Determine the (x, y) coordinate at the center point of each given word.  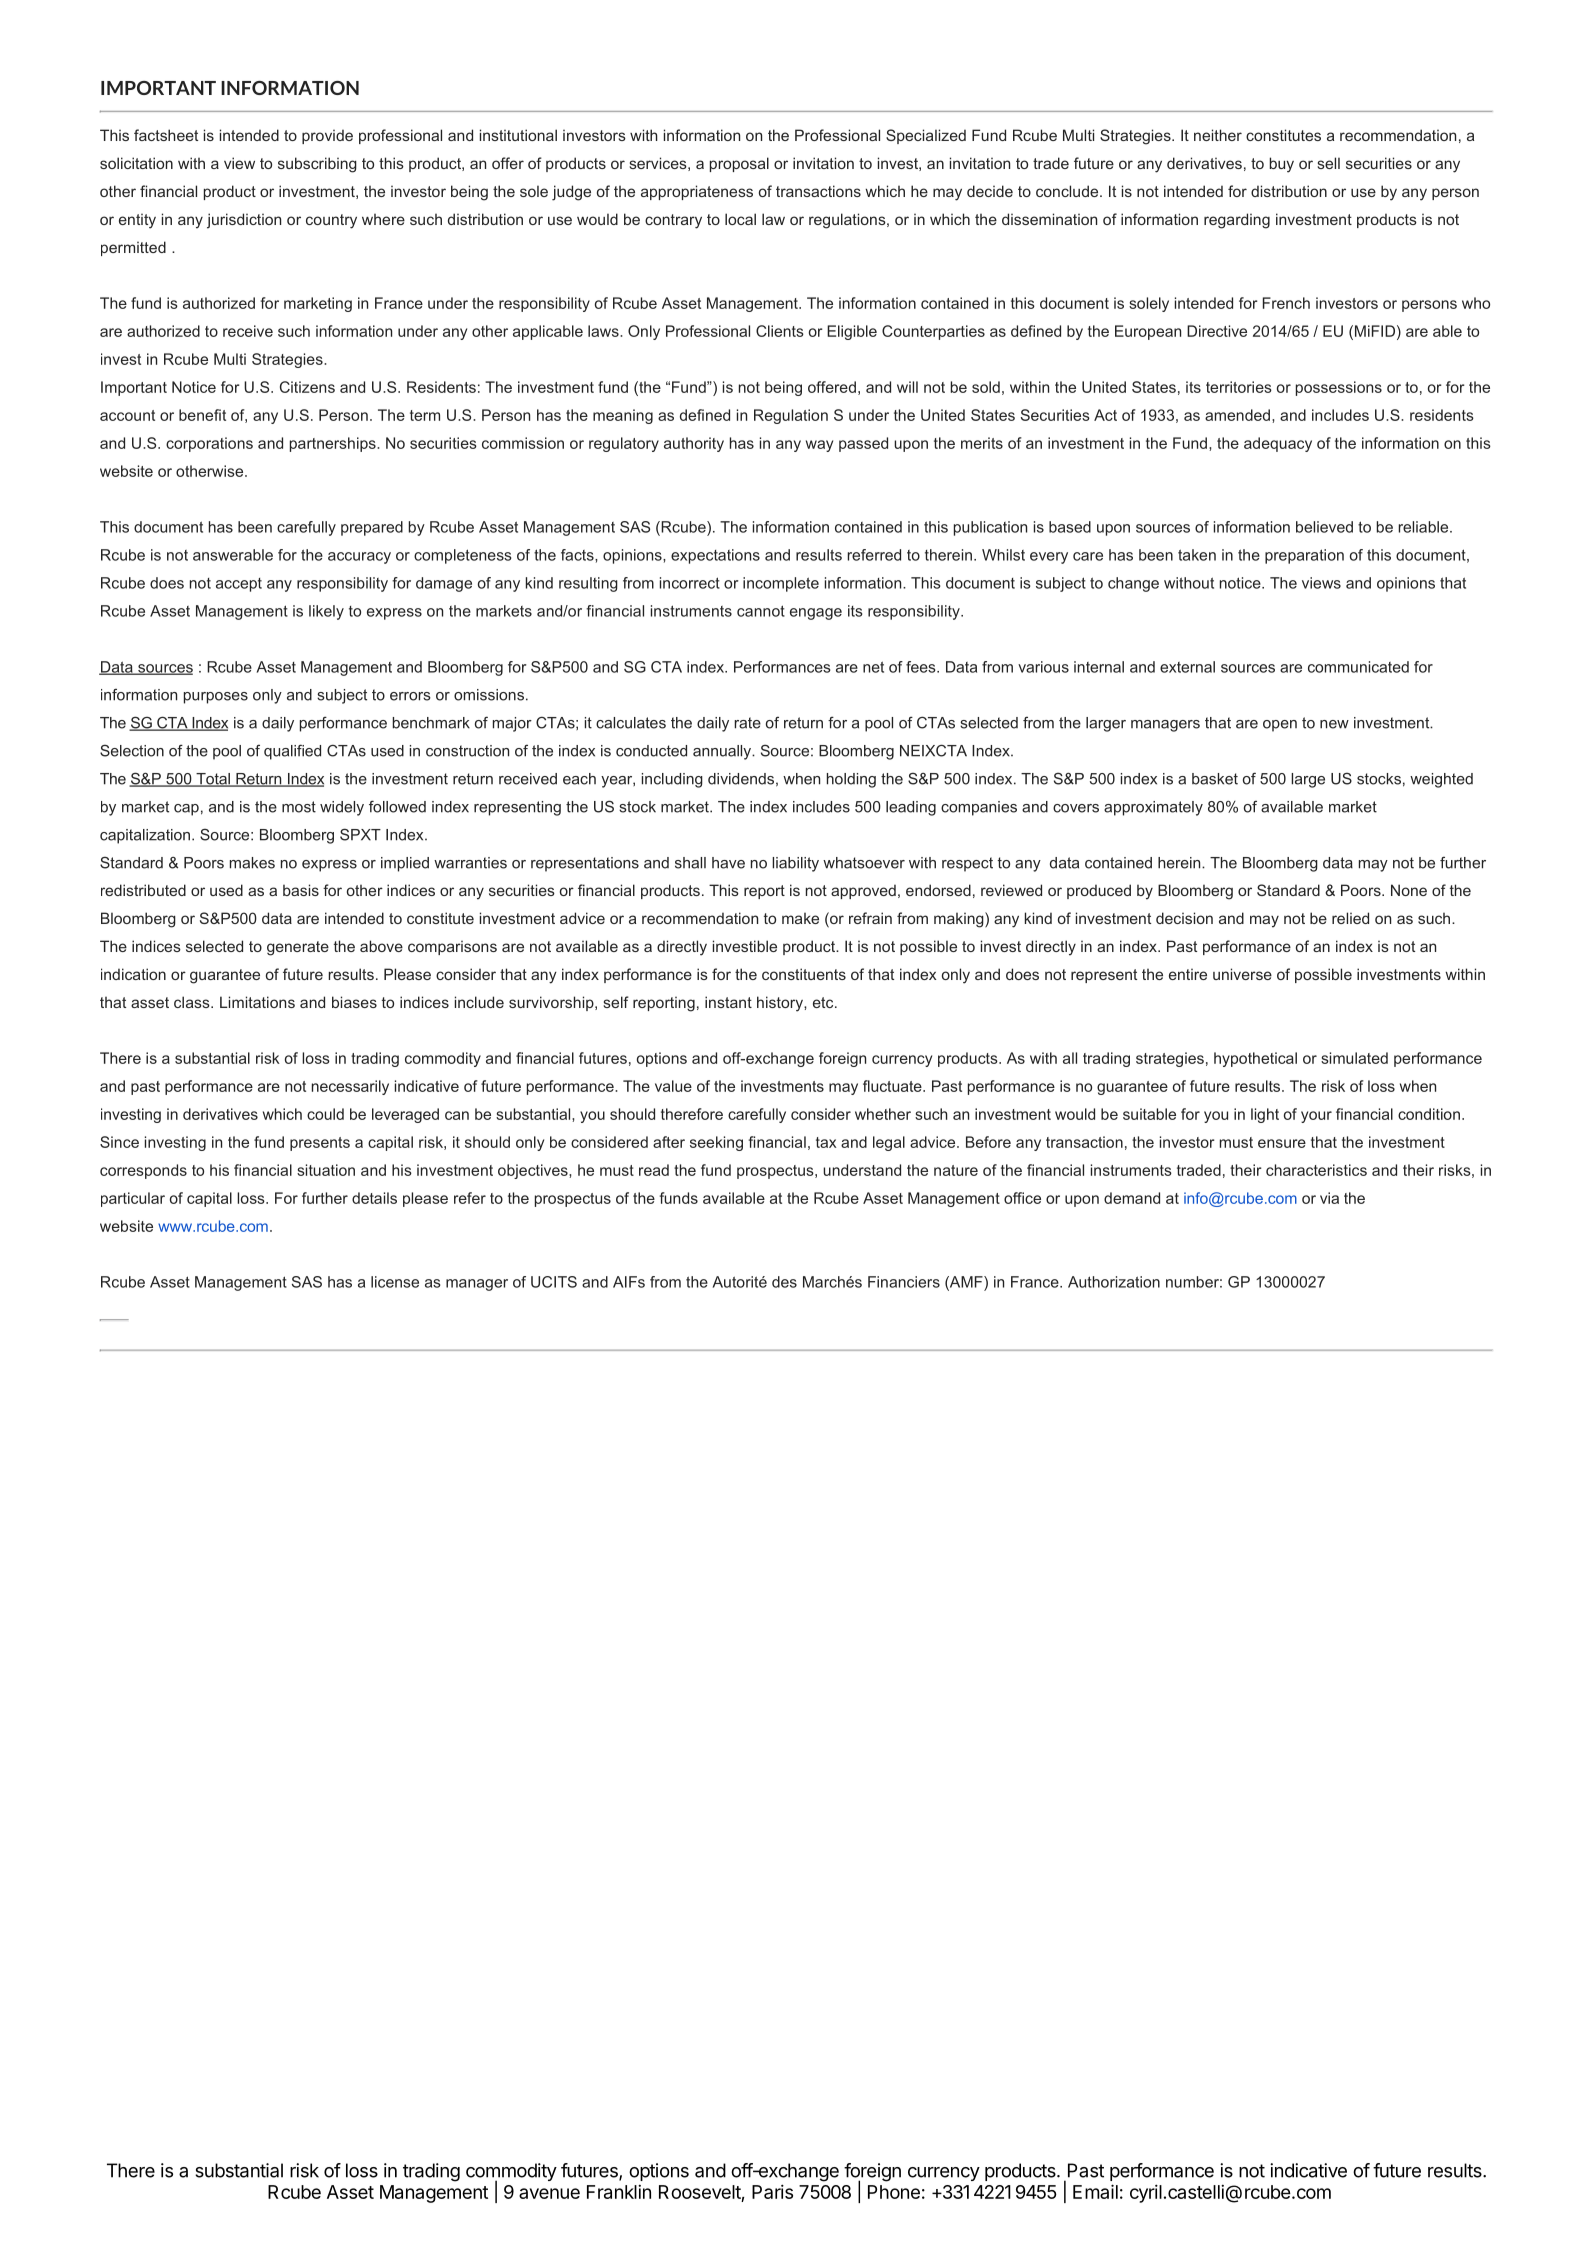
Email (1095, 2191)
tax (826, 1142)
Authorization (1114, 1282)
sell (1328, 163)
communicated (1358, 667)
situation (326, 1170)
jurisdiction (244, 221)
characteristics (1316, 1170)
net (873, 667)
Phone (894, 2192)
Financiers (904, 1282)
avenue (549, 2193)
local (740, 219)
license (395, 1282)
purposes (216, 698)
